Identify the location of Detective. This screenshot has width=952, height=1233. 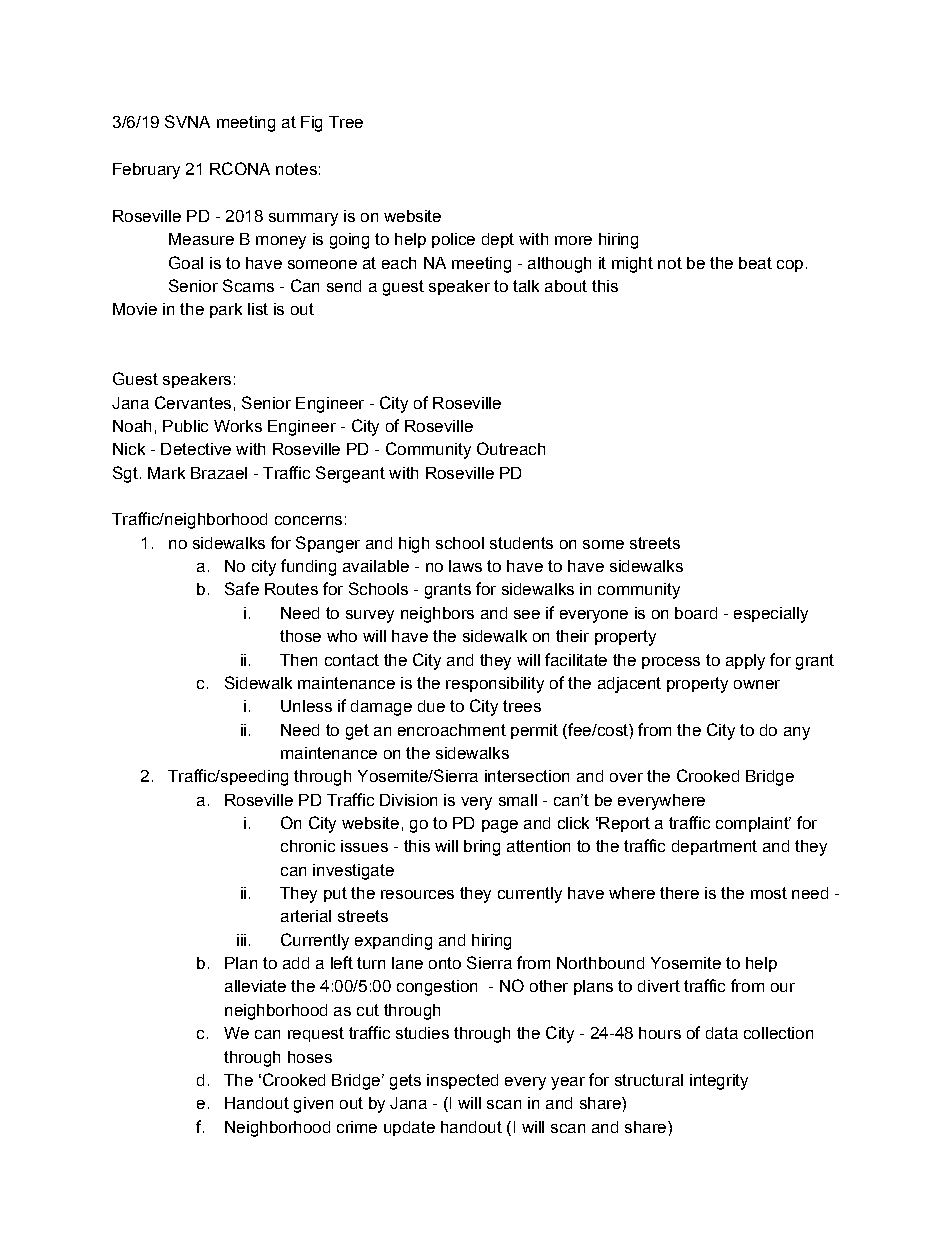
(196, 449).
